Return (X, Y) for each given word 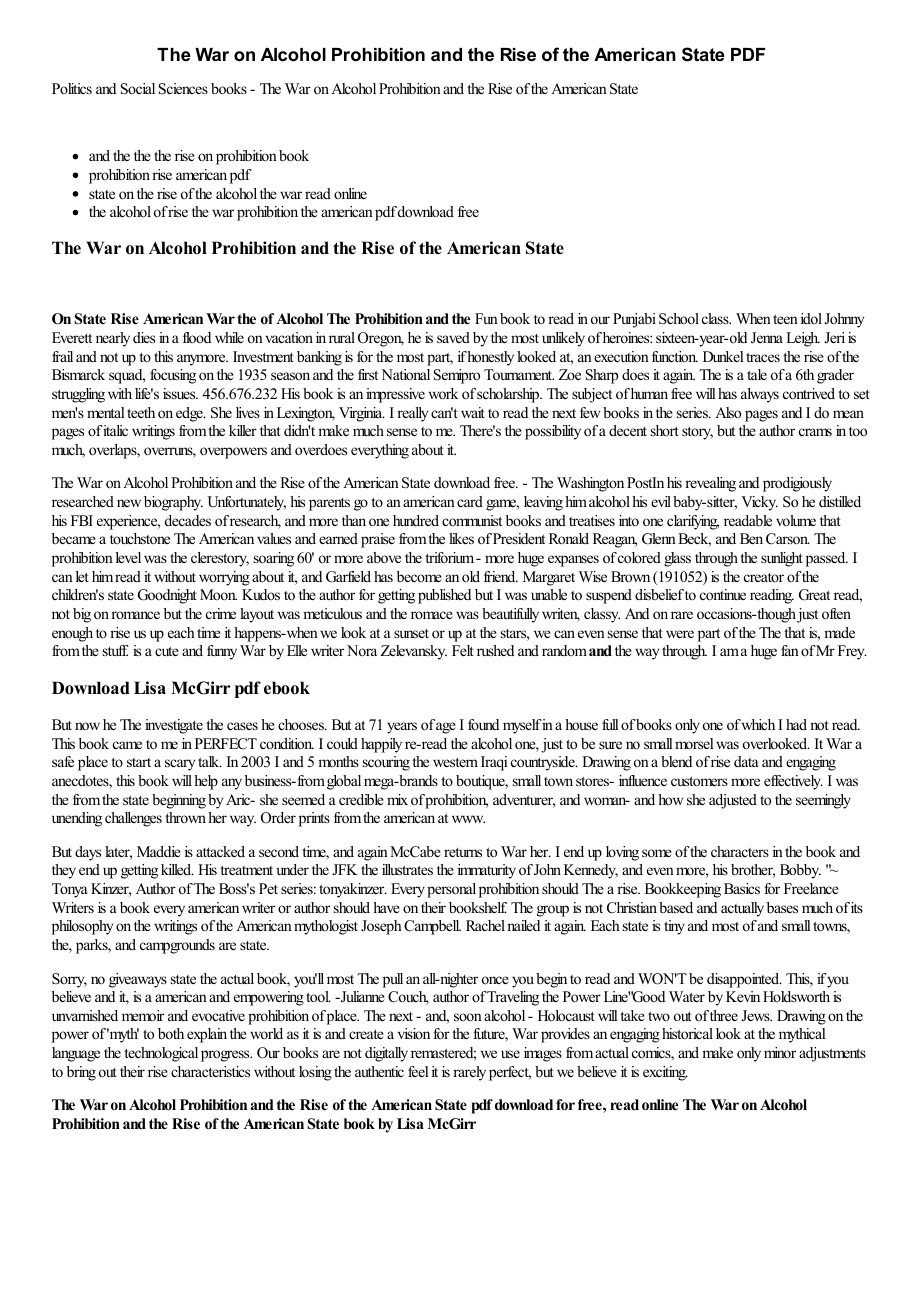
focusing (173, 376)
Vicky (759, 503)
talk (210, 761)
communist (472, 520)
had (796, 724)
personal (451, 890)
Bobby (800, 871)
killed (177, 869)
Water (687, 996)
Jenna (767, 338)
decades (188, 520)
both (171, 1033)
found (483, 724)
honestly (490, 358)
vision (414, 1033)
